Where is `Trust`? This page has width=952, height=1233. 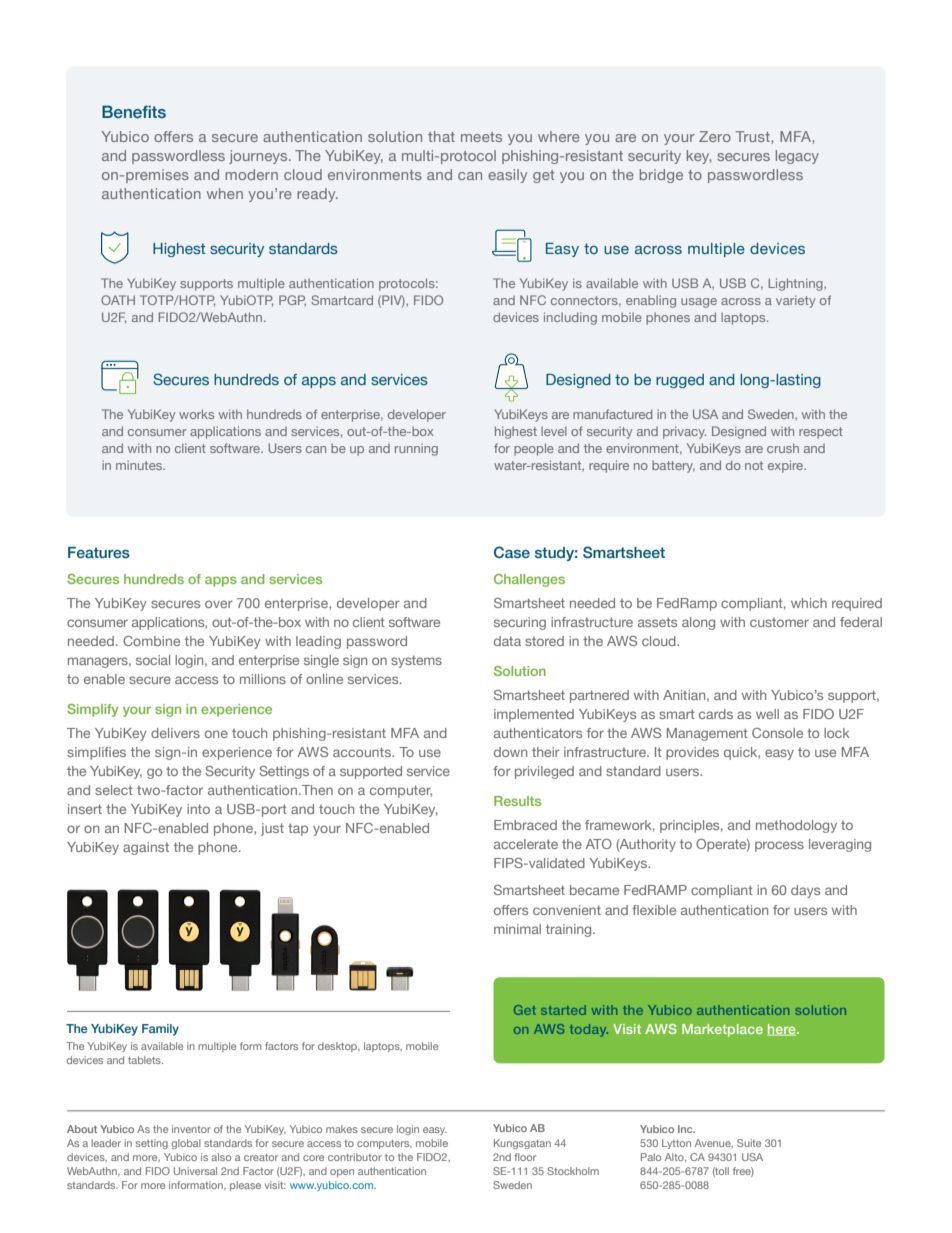 Trust is located at coordinates (754, 136).
